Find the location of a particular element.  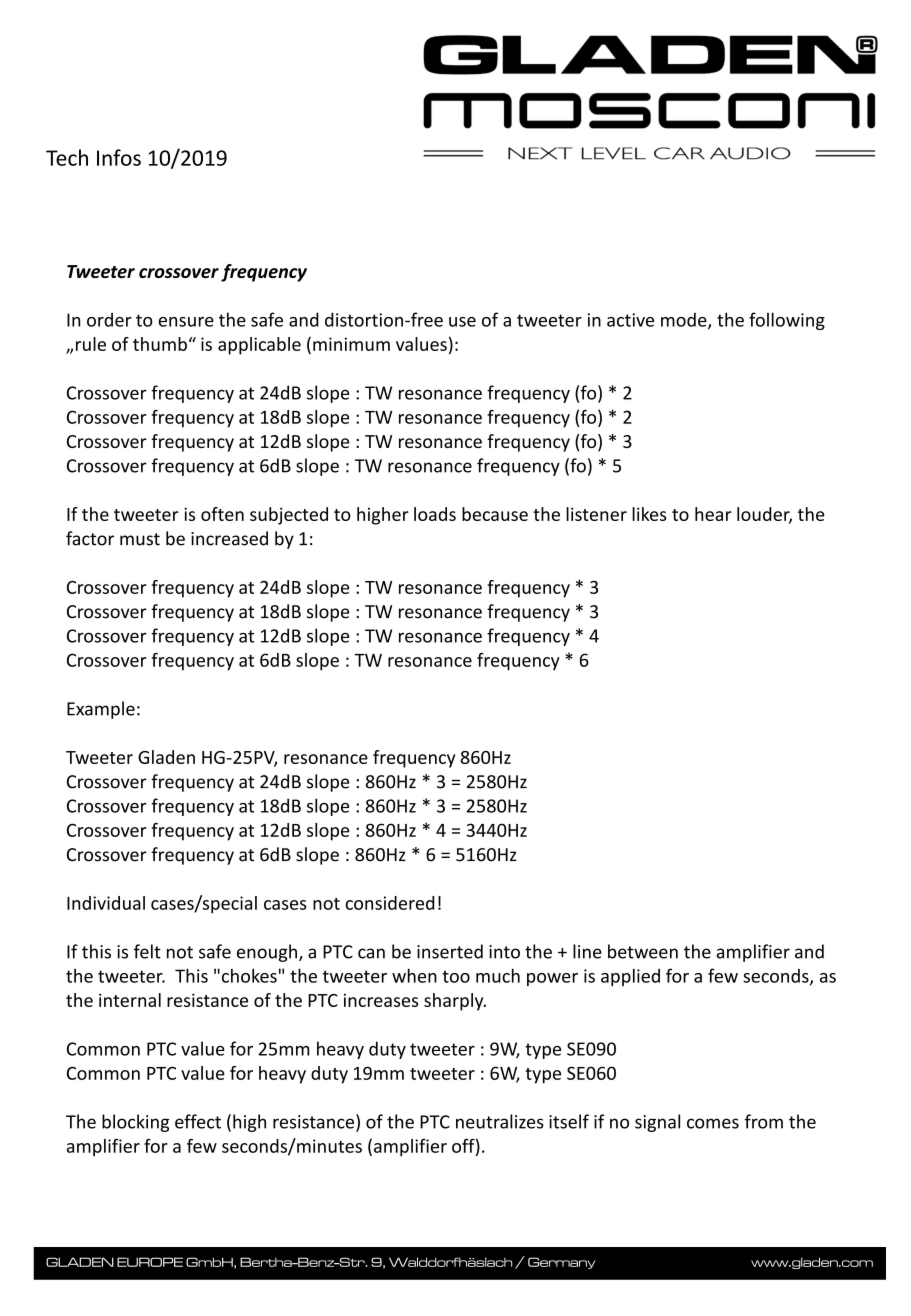

mode is located at coordinates (685, 320).
